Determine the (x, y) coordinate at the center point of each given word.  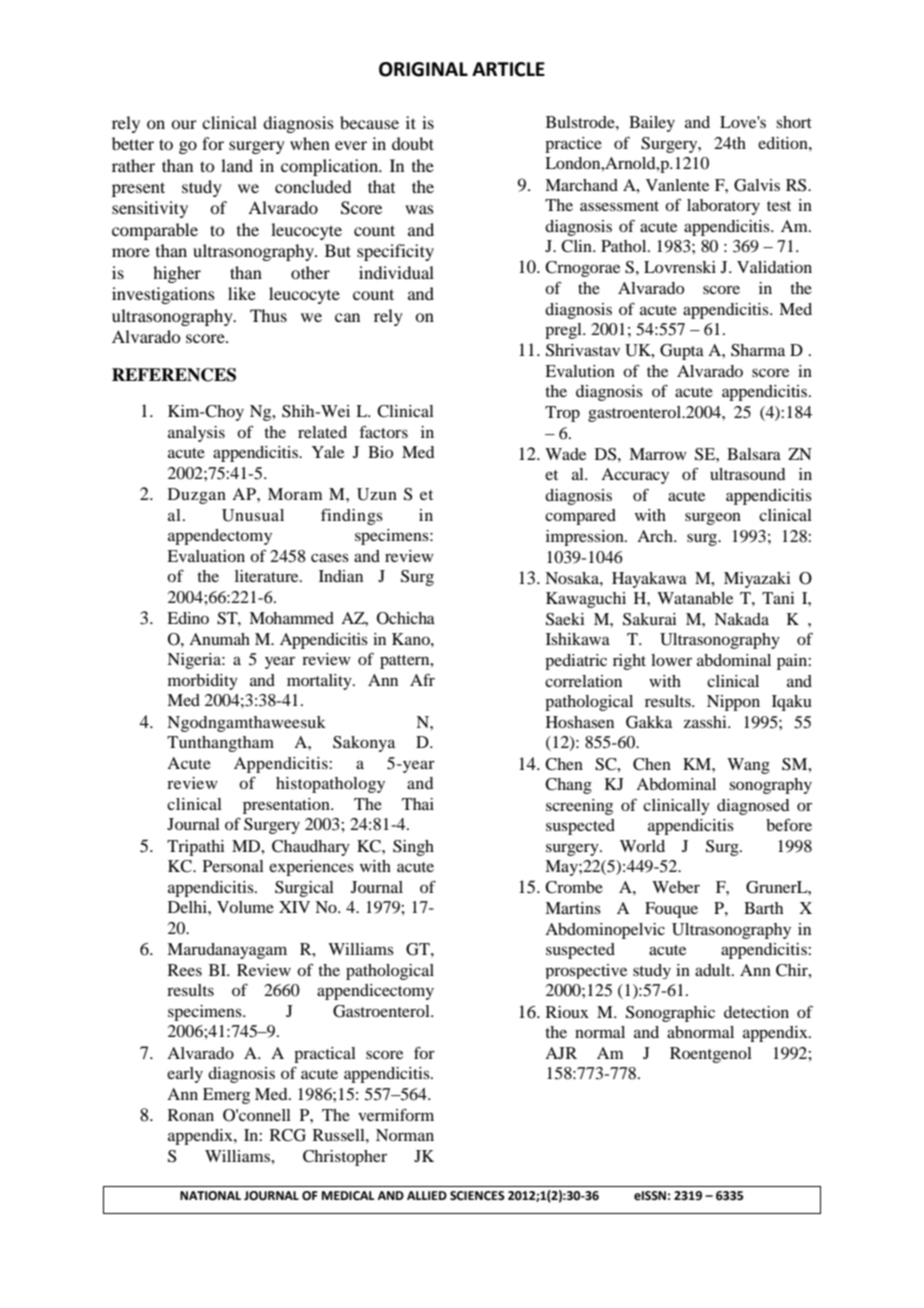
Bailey (652, 124)
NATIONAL (210, 1196)
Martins (573, 908)
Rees (185, 970)
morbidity (203, 682)
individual (396, 272)
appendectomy (220, 537)
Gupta (682, 352)
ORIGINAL (423, 69)
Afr (422, 680)
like (242, 293)
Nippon (733, 703)
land (237, 165)
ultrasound (747, 474)
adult (714, 970)
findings (352, 517)
